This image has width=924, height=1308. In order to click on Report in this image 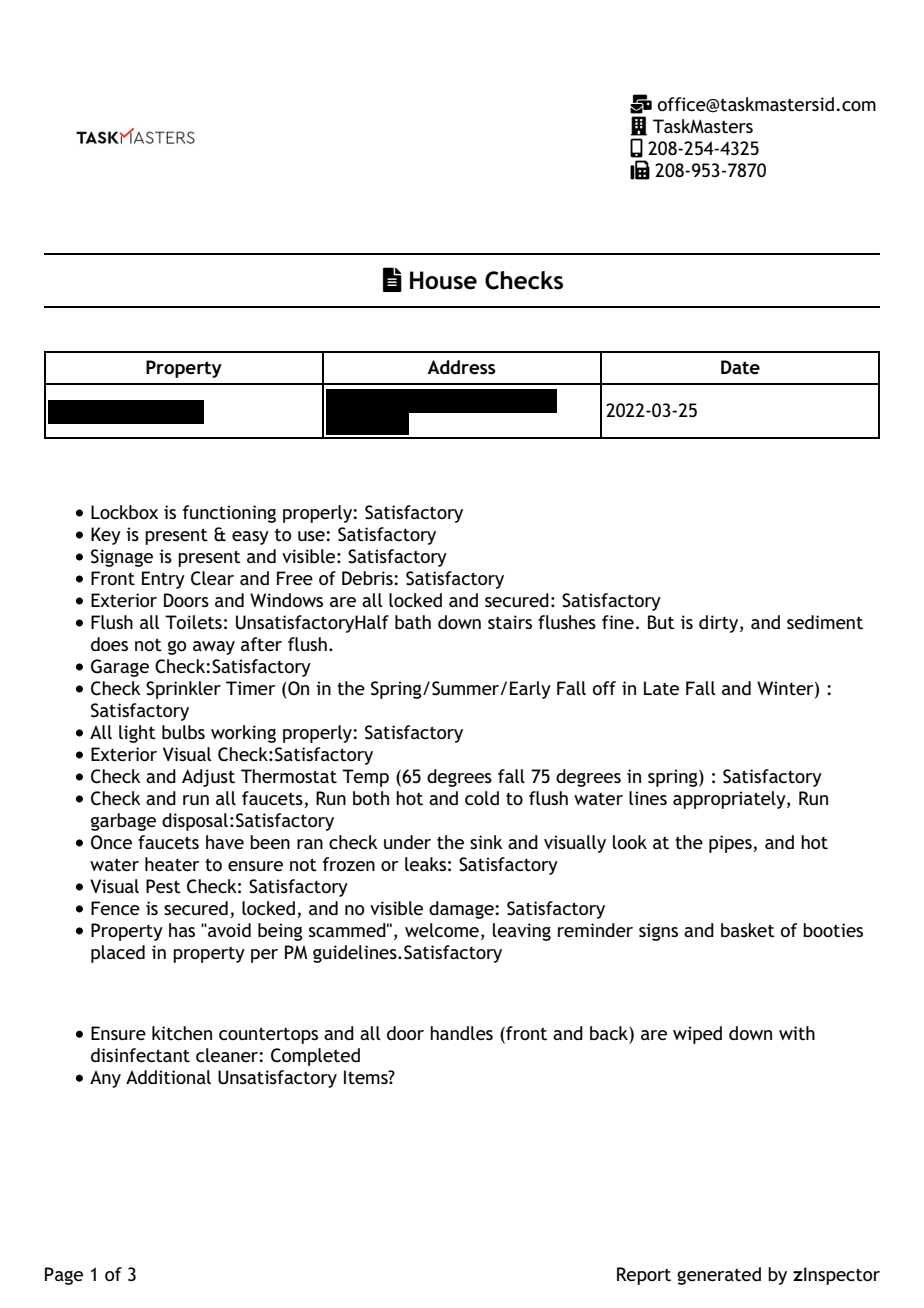, I will do `click(644, 1276)`.
